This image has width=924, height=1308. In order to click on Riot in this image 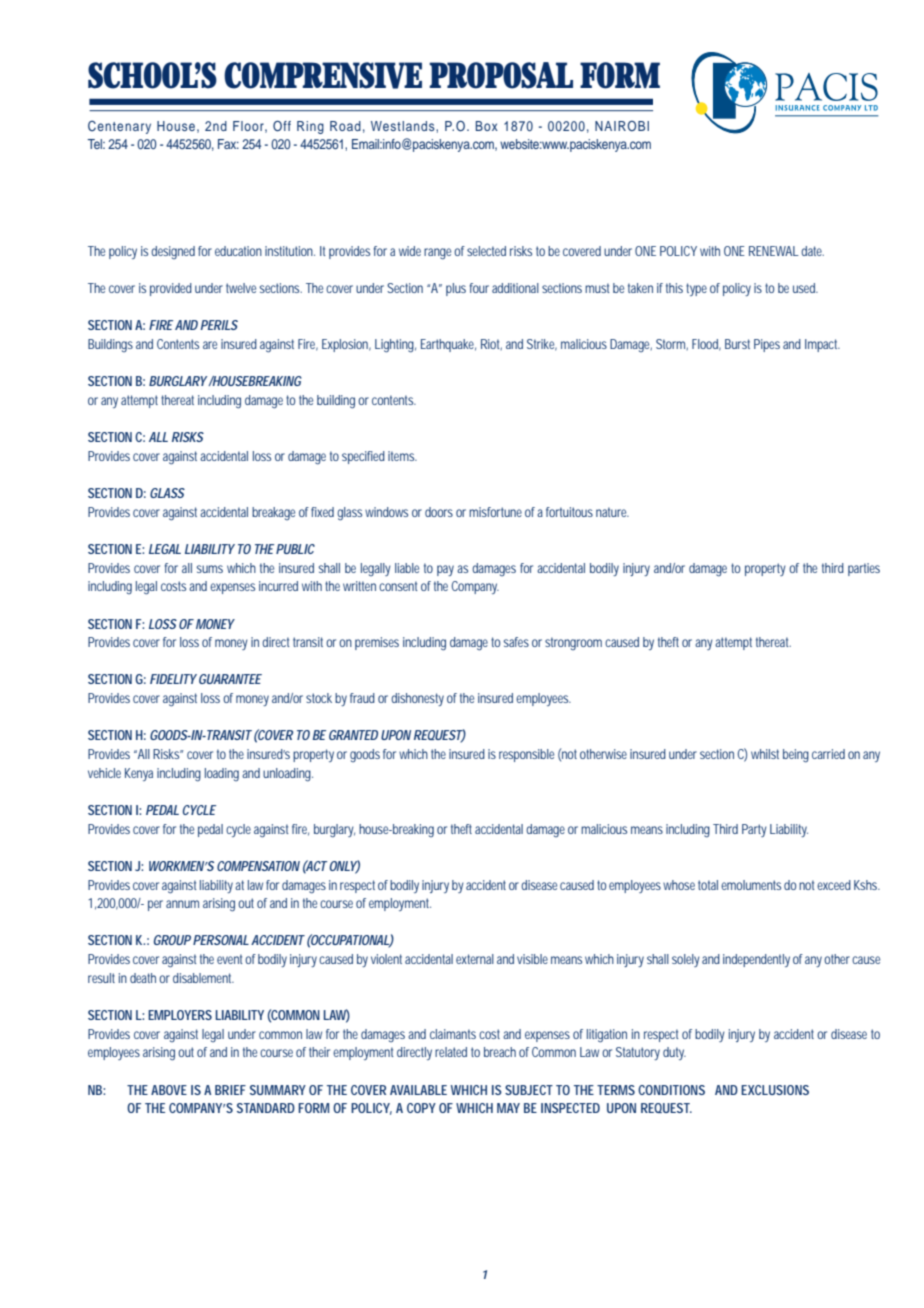, I will do `click(491, 344)`.
